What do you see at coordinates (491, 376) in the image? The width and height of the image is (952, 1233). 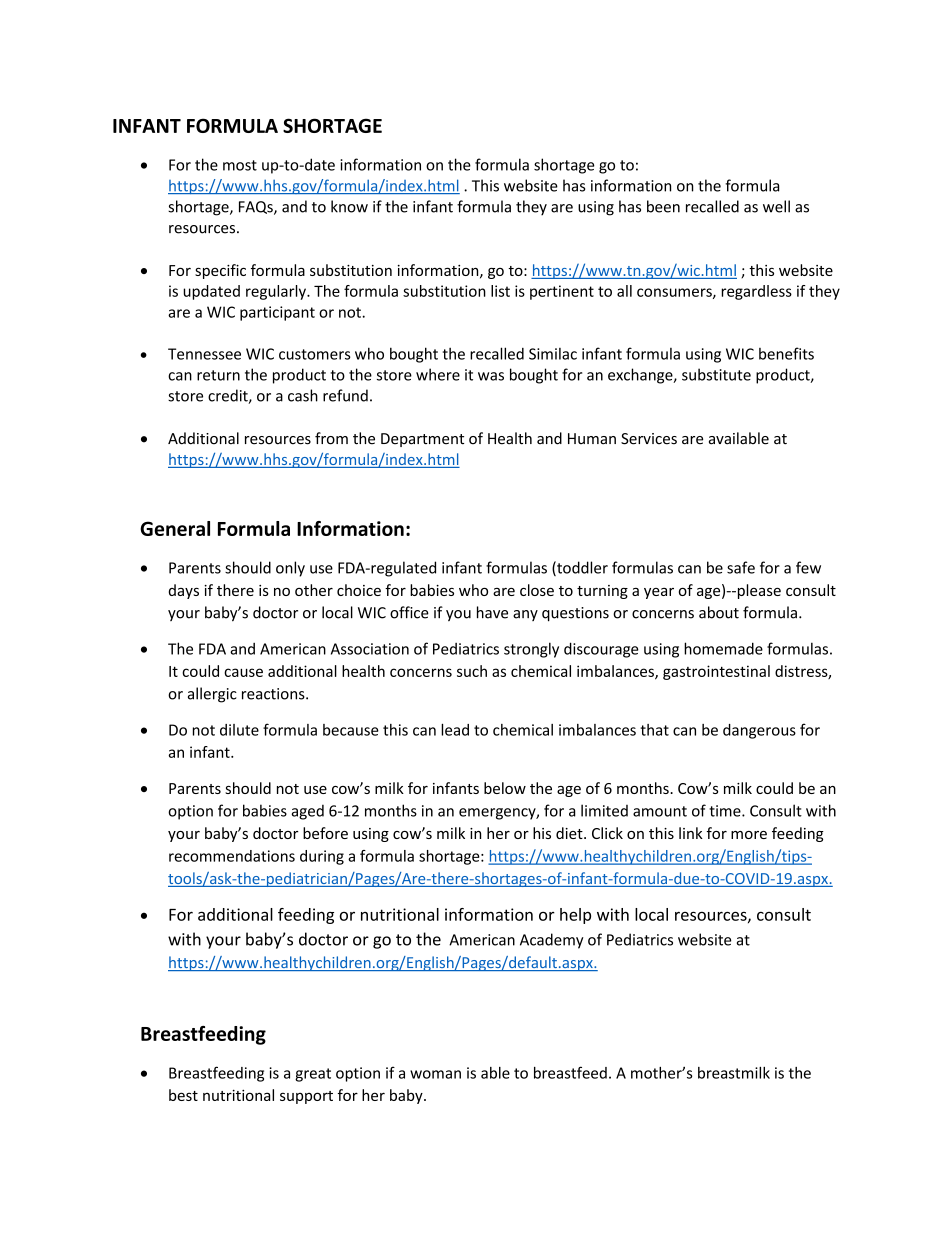 I see `was` at bounding box center [491, 376].
